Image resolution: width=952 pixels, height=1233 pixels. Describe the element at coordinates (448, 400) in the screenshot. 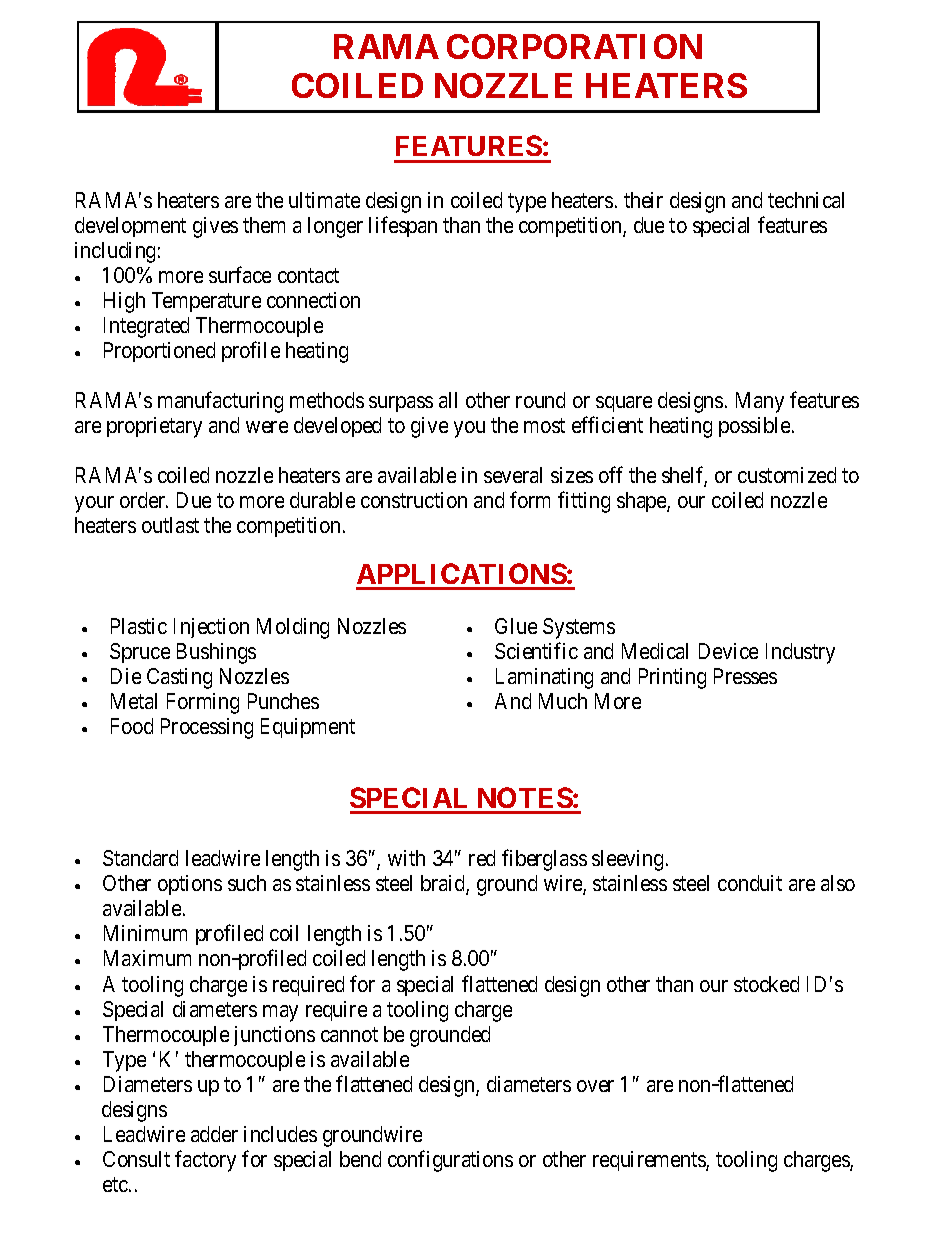

I see `all` at that location.
